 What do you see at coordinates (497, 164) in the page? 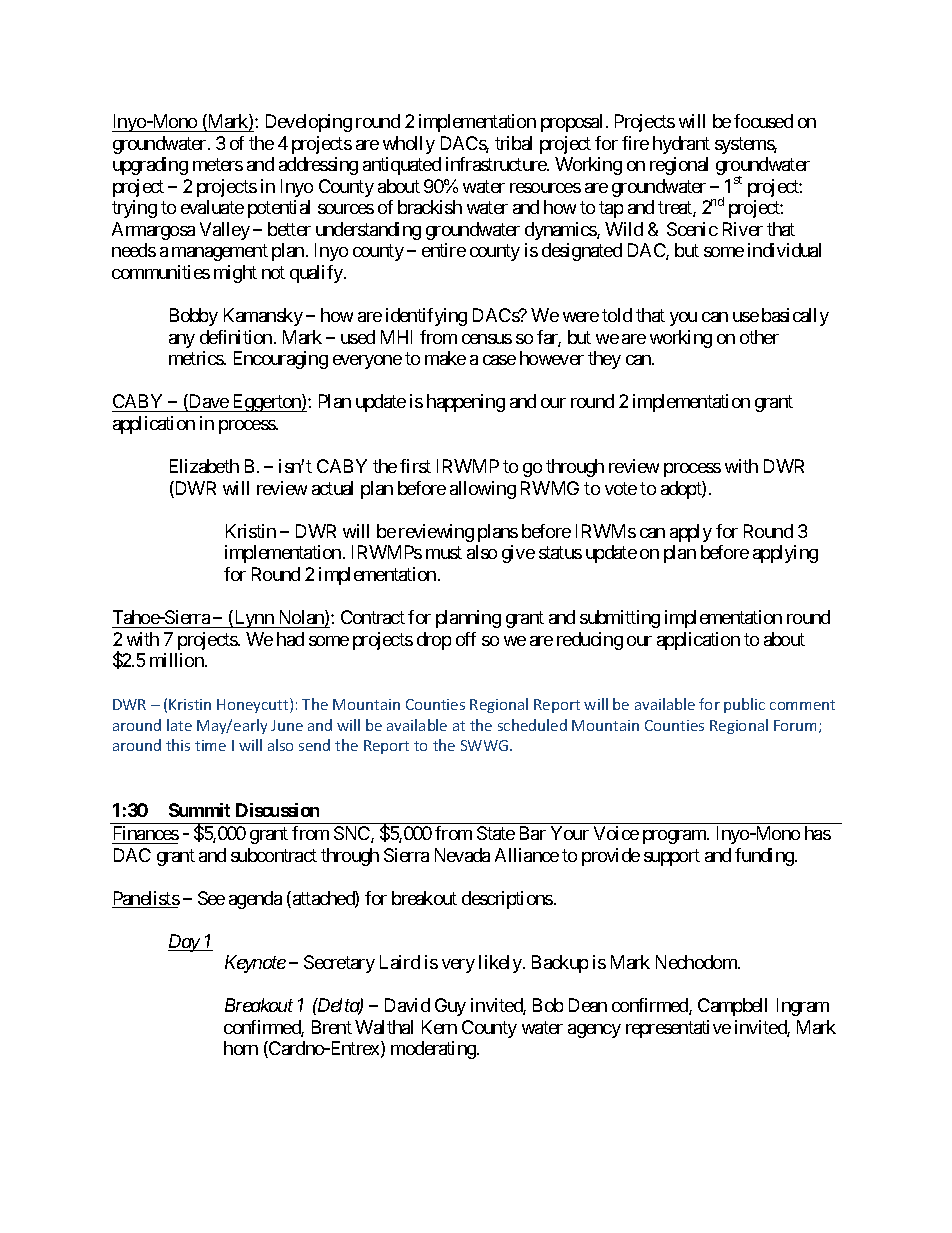
I see `infrastructure` at bounding box center [497, 164].
